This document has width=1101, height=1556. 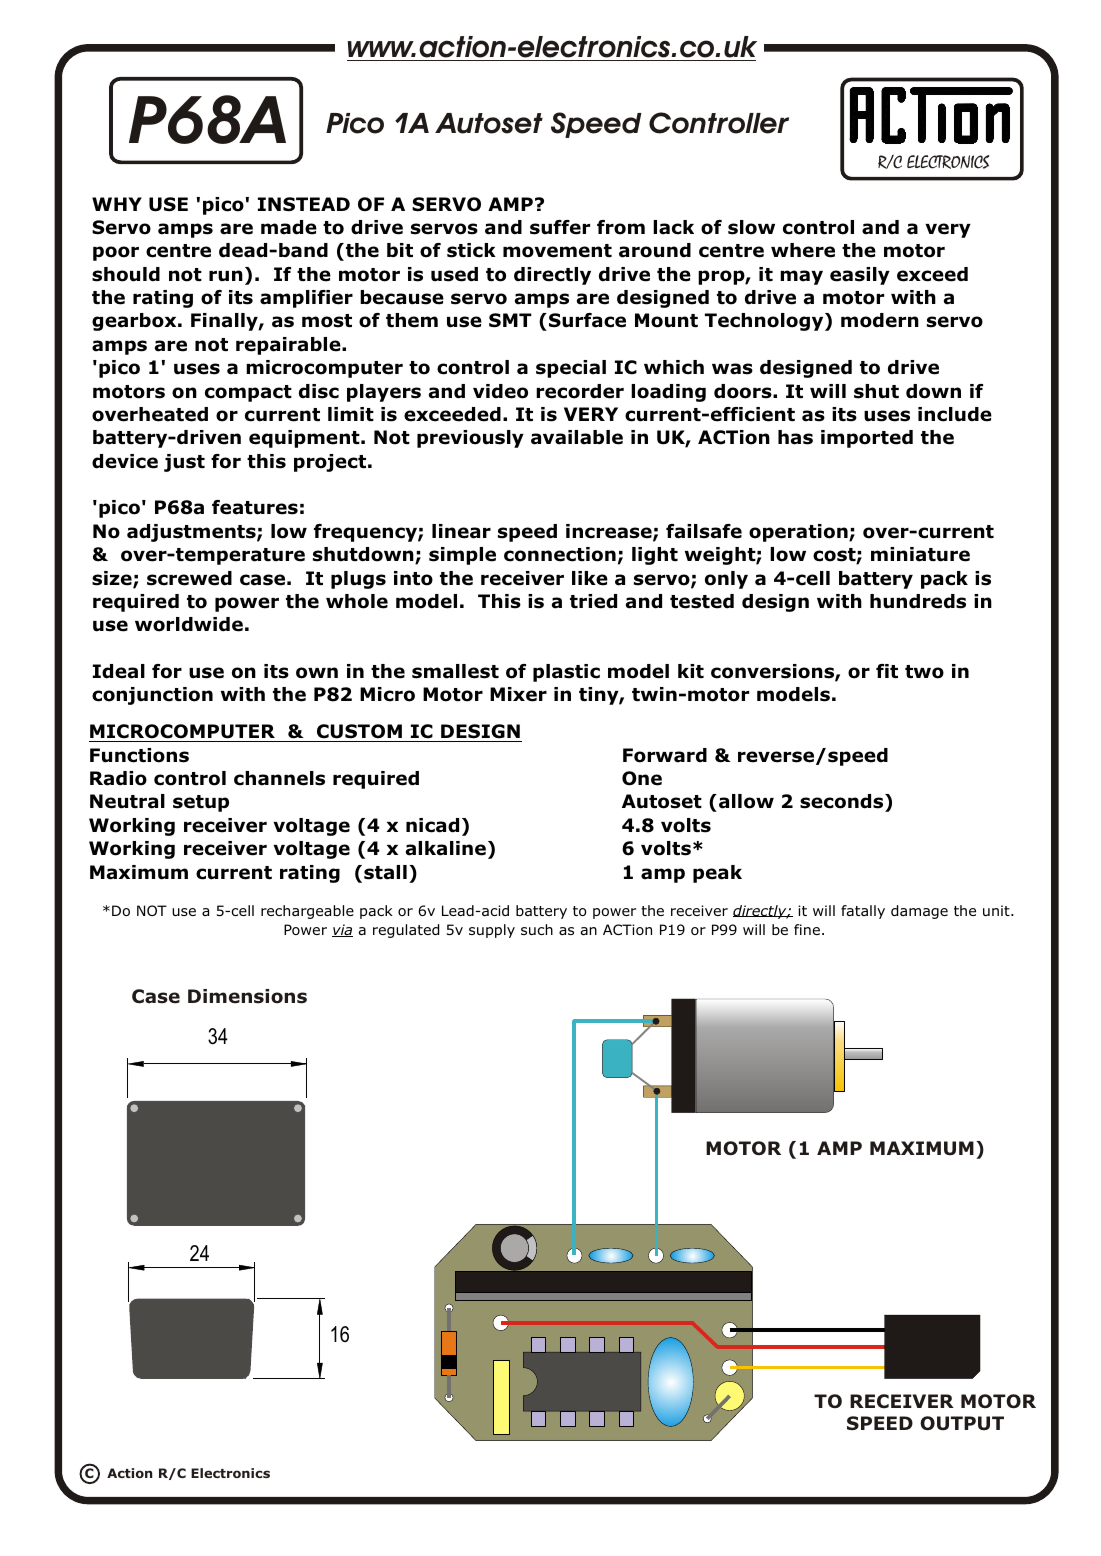 What do you see at coordinates (843, 803) in the document?
I see `seconds` at bounding box center [843, 803].
